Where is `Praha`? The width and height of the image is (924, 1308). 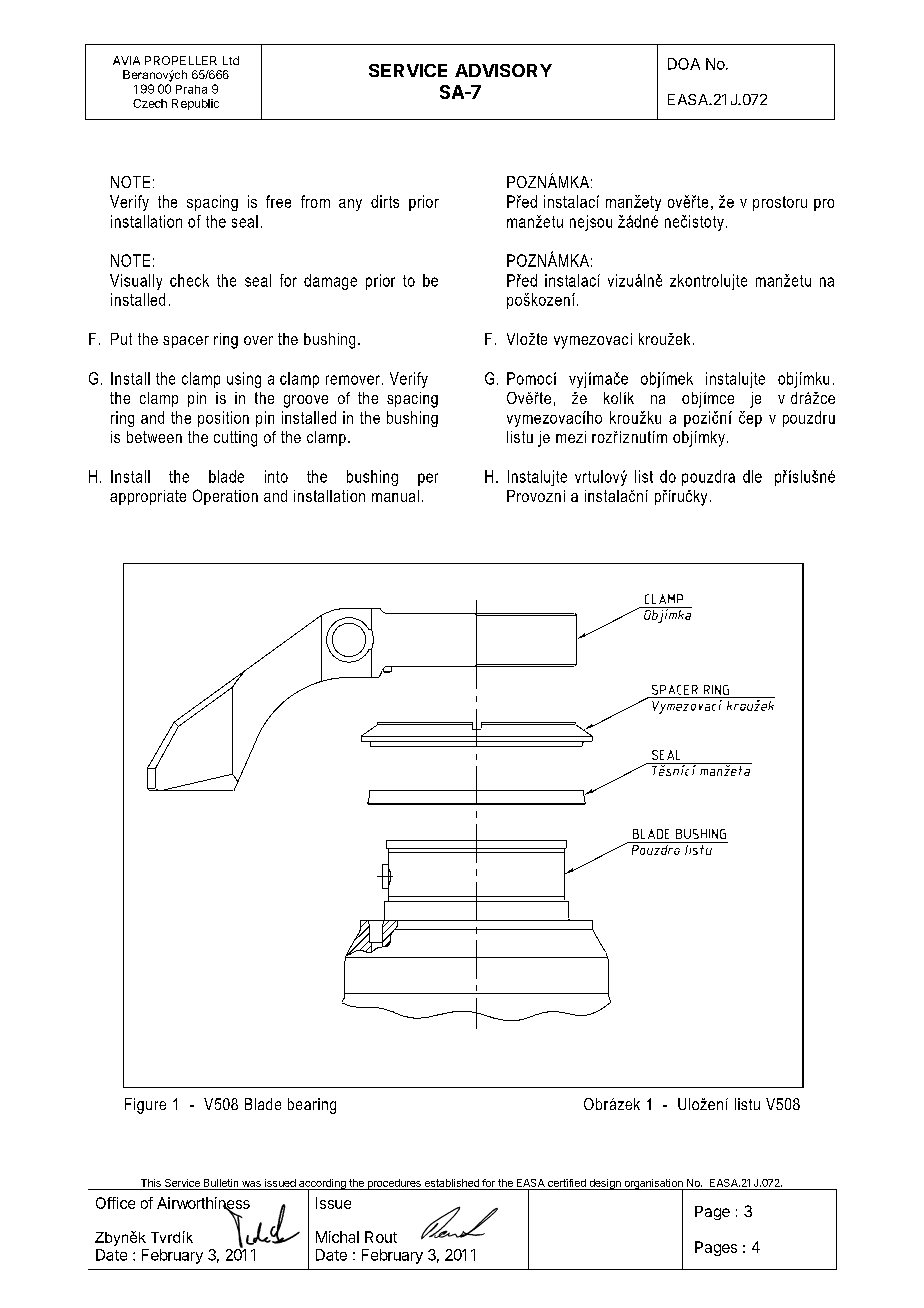 Praha is located at coordinates (191, 89).
